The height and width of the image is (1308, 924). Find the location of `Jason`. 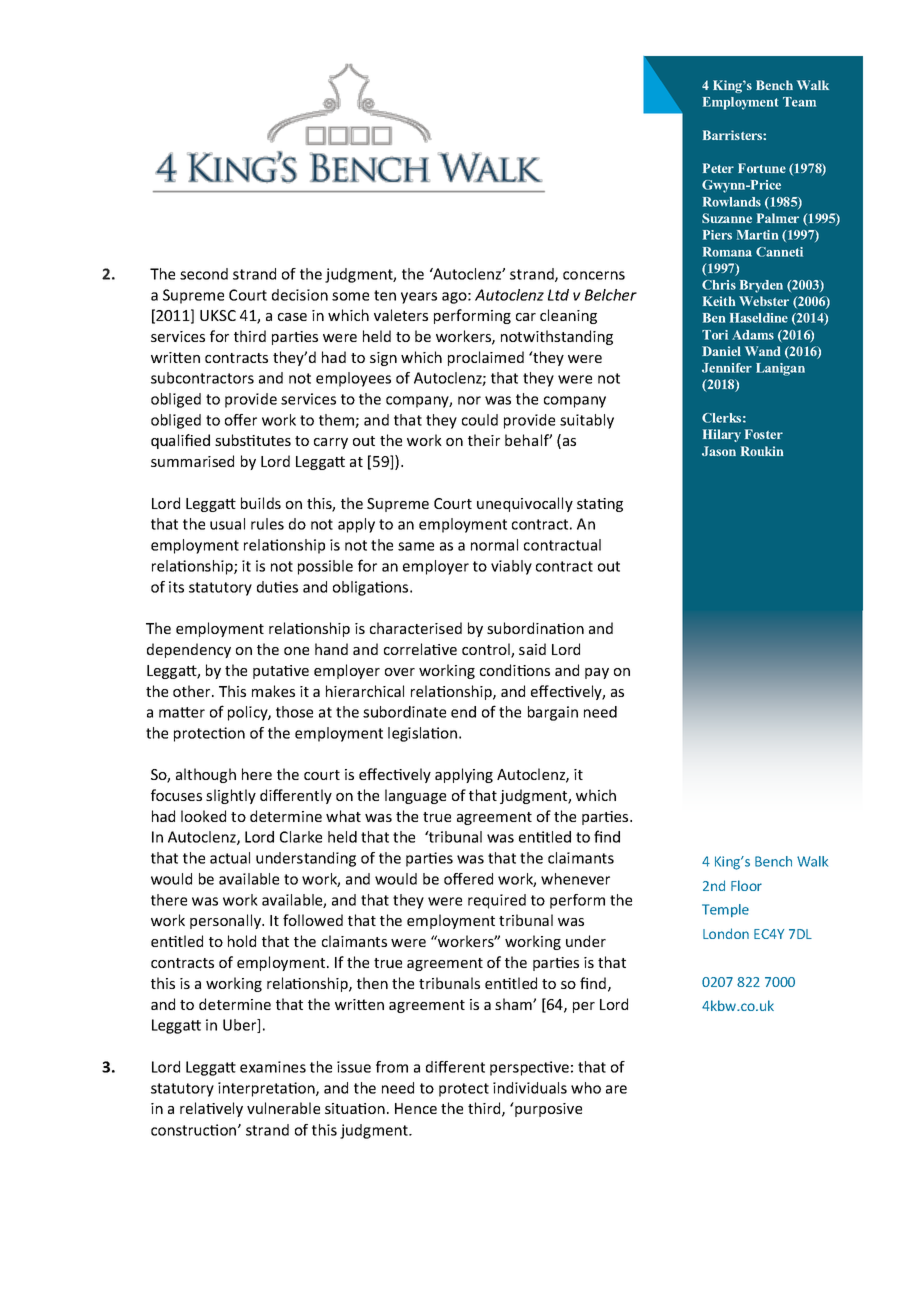

Jason is located at coordinates (719, 451).
